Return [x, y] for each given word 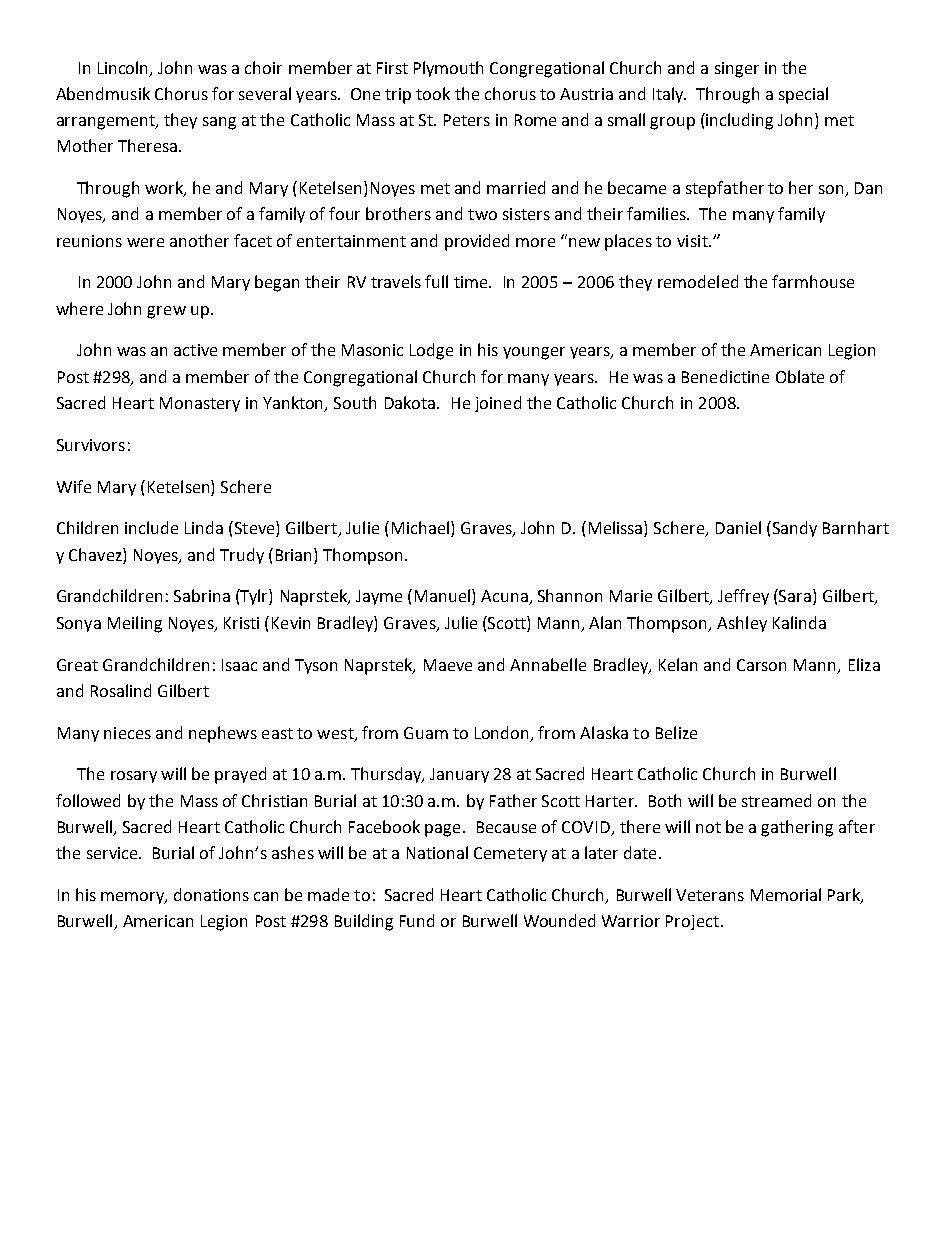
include [151, 527]
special [803, 95]
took [433, 93]
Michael [422, 529]
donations [211, 894]
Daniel [738, 527]
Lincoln [124, 68]
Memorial [786, 894]
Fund [417, 920]
